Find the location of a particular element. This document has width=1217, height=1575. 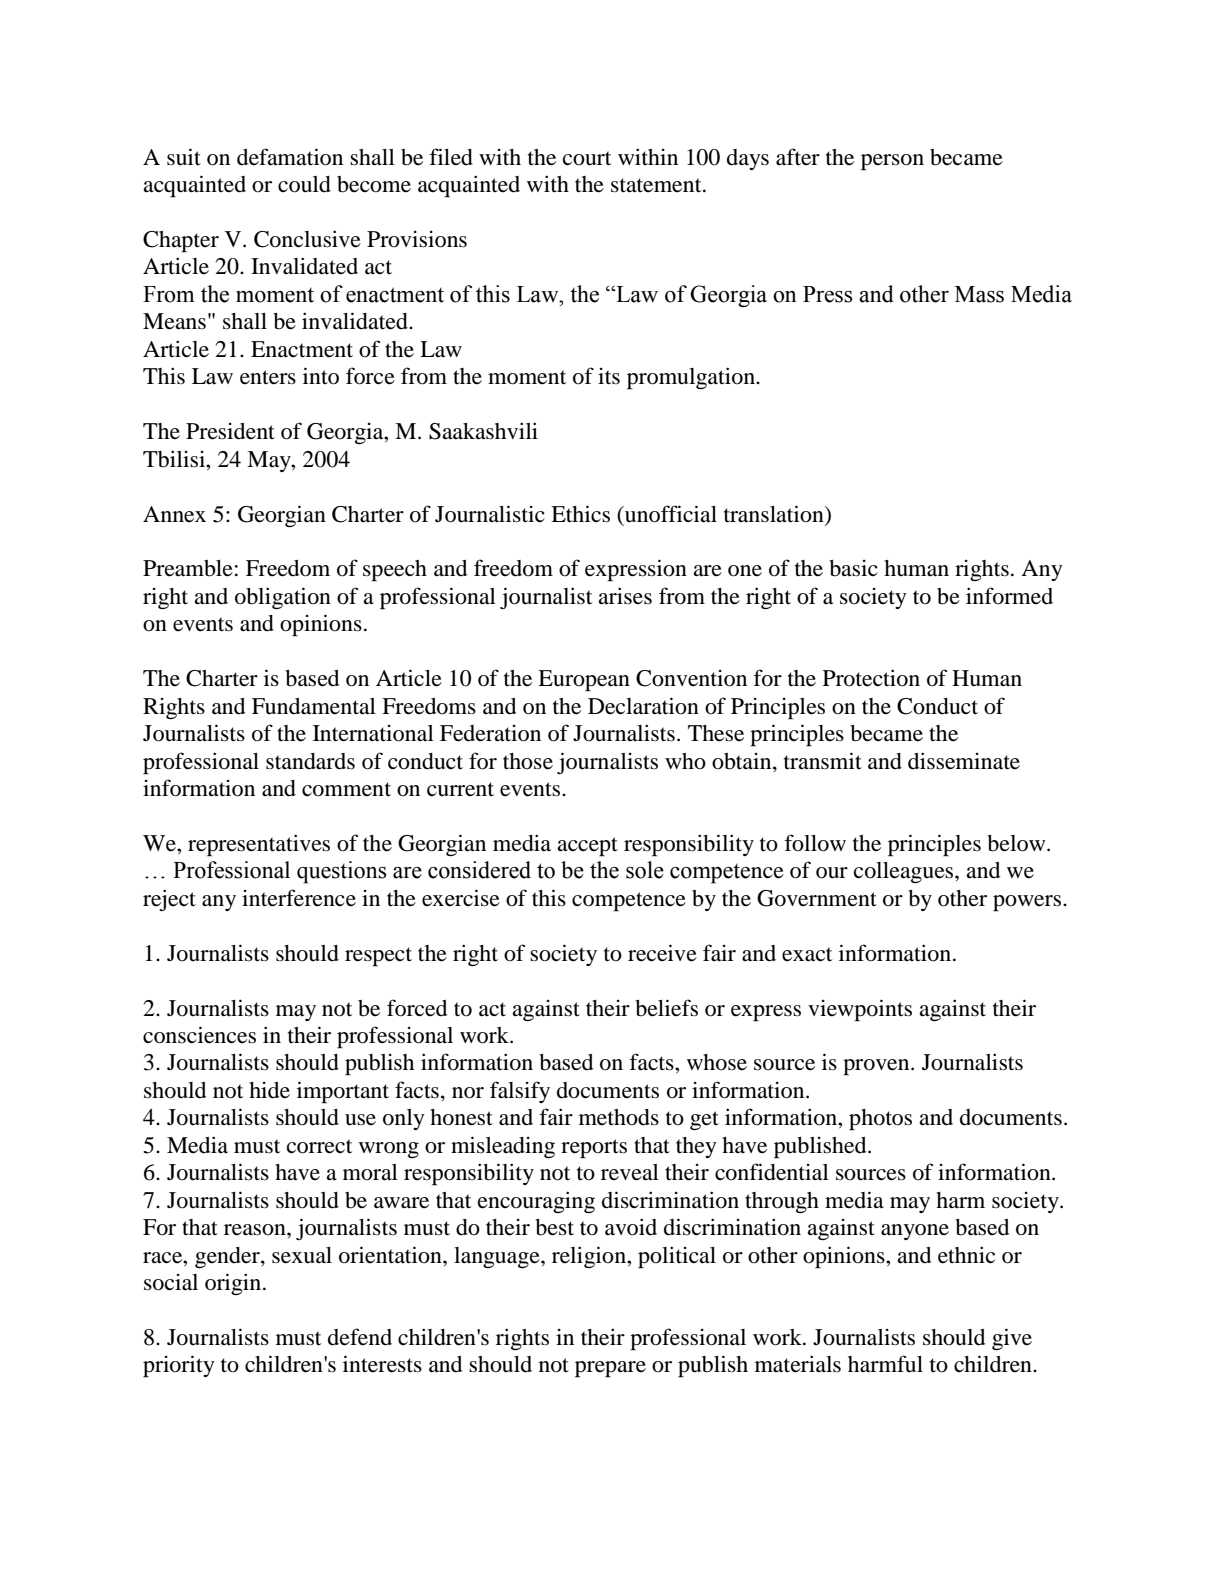

disseminate is located at coordinates (964, 761).
